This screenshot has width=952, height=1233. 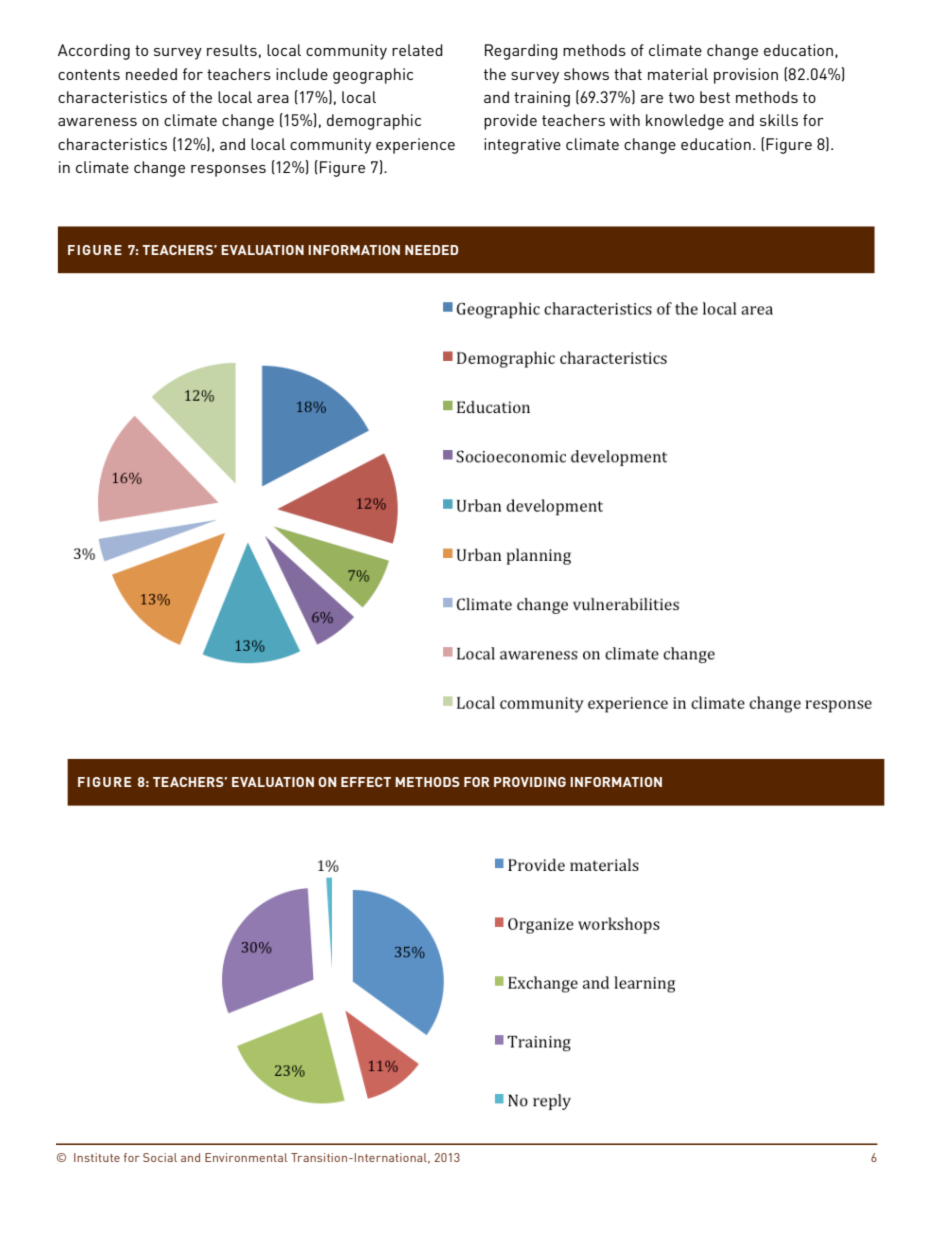 What do you see at coordinates (678, 74) in the screenshot?
I see `material` at bounding box center [678, 74].
